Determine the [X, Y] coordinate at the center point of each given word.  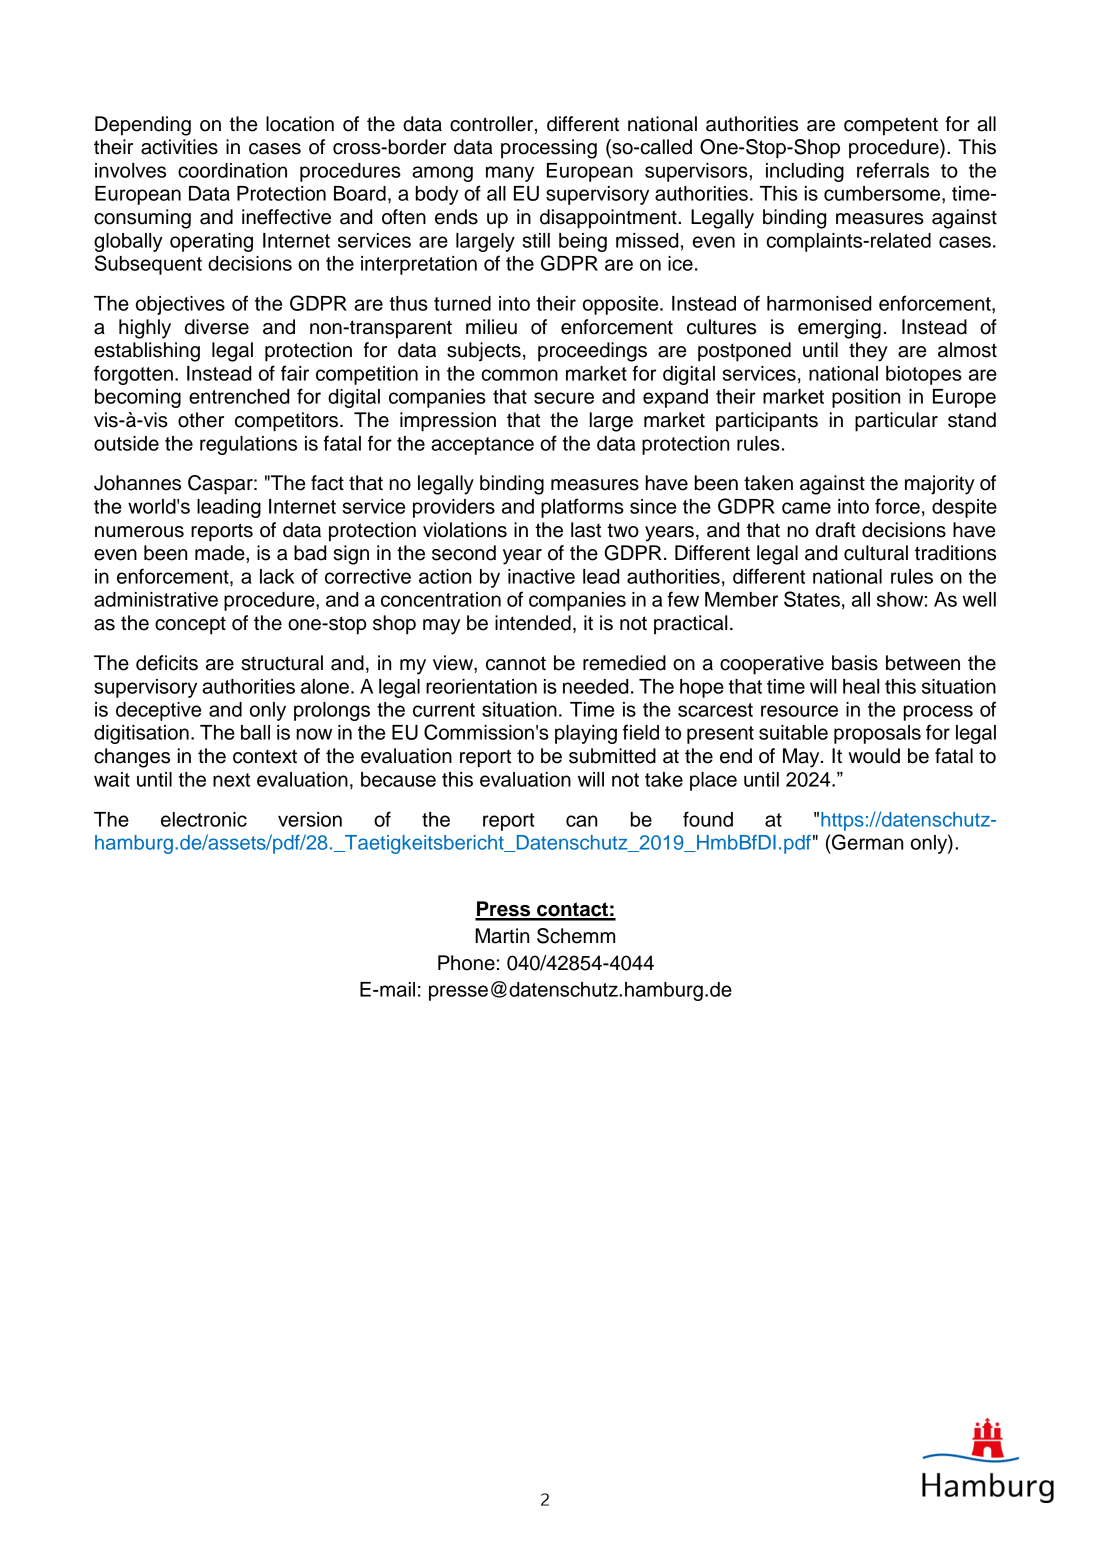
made [221, 553]
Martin [502, 936]
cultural [876, 553]
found [708, 819]
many [510, 174]
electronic [204, 819]
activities [179, 147]
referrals [893, 170]
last [586, 530]
